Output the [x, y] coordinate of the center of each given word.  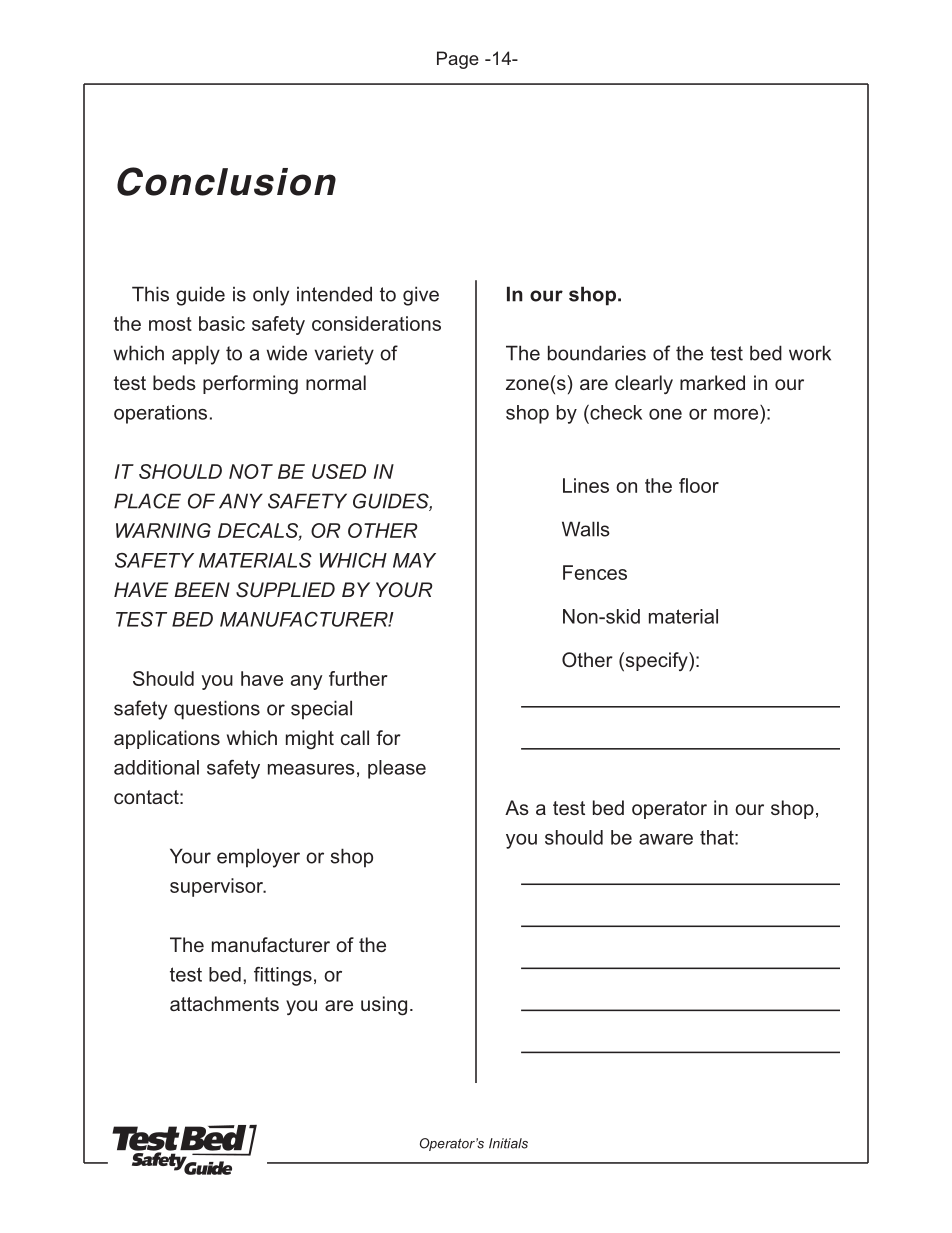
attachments [224, 1003]
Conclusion [226, 181]
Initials [508, 1143]
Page [458, 60]
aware [666, 839]
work [810, 353]
